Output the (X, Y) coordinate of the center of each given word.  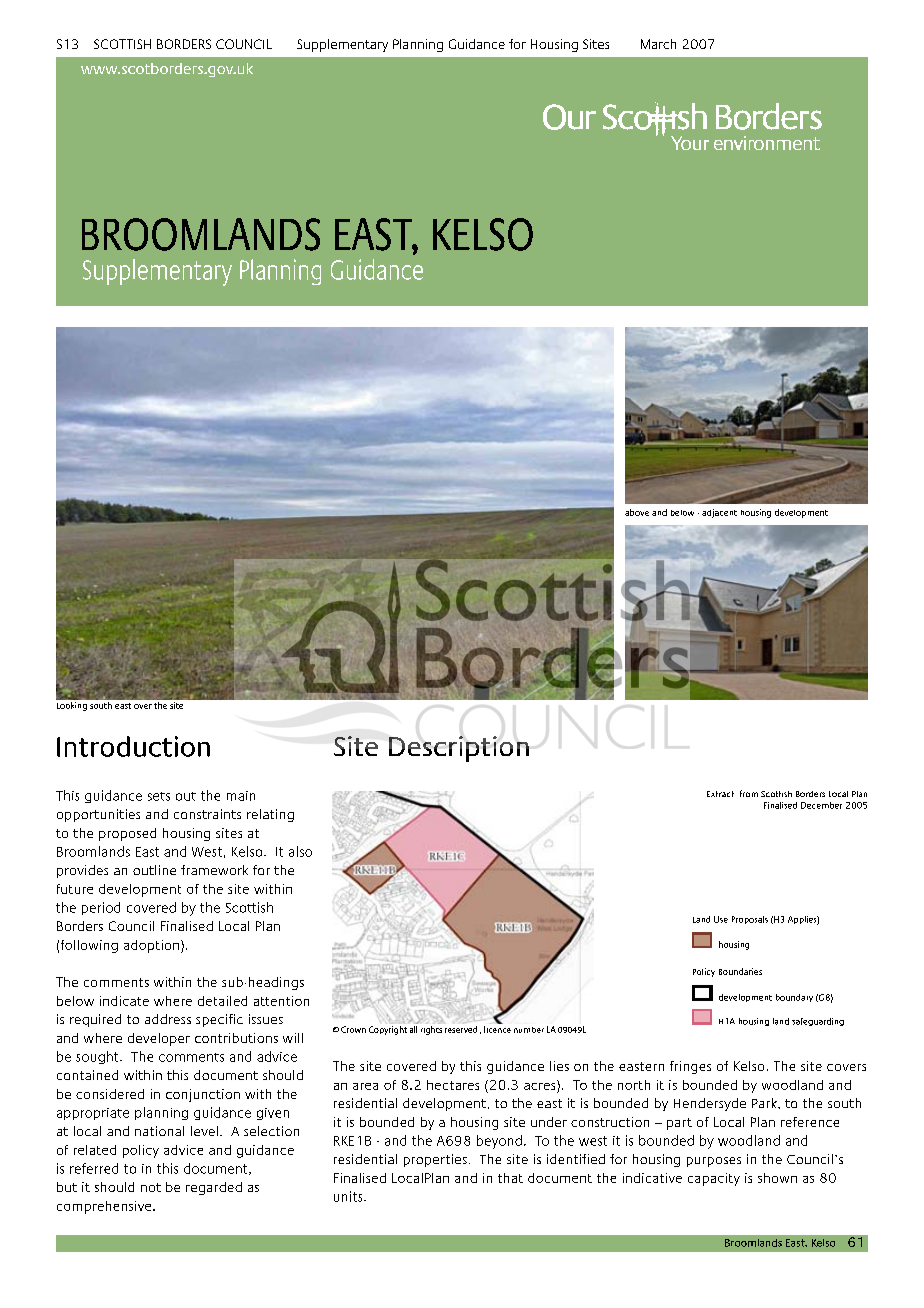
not (151, 1187)
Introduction (133, 746)
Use (721, 919)
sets (159, 796)
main (241, 796)
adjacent (719, 513)
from (749, 793)
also (300, 851)
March (658, 44)
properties (435, 1160)
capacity (714, 1179)
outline (154, 870)
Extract (720, 794)
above (637, 512)
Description (459, 749)
